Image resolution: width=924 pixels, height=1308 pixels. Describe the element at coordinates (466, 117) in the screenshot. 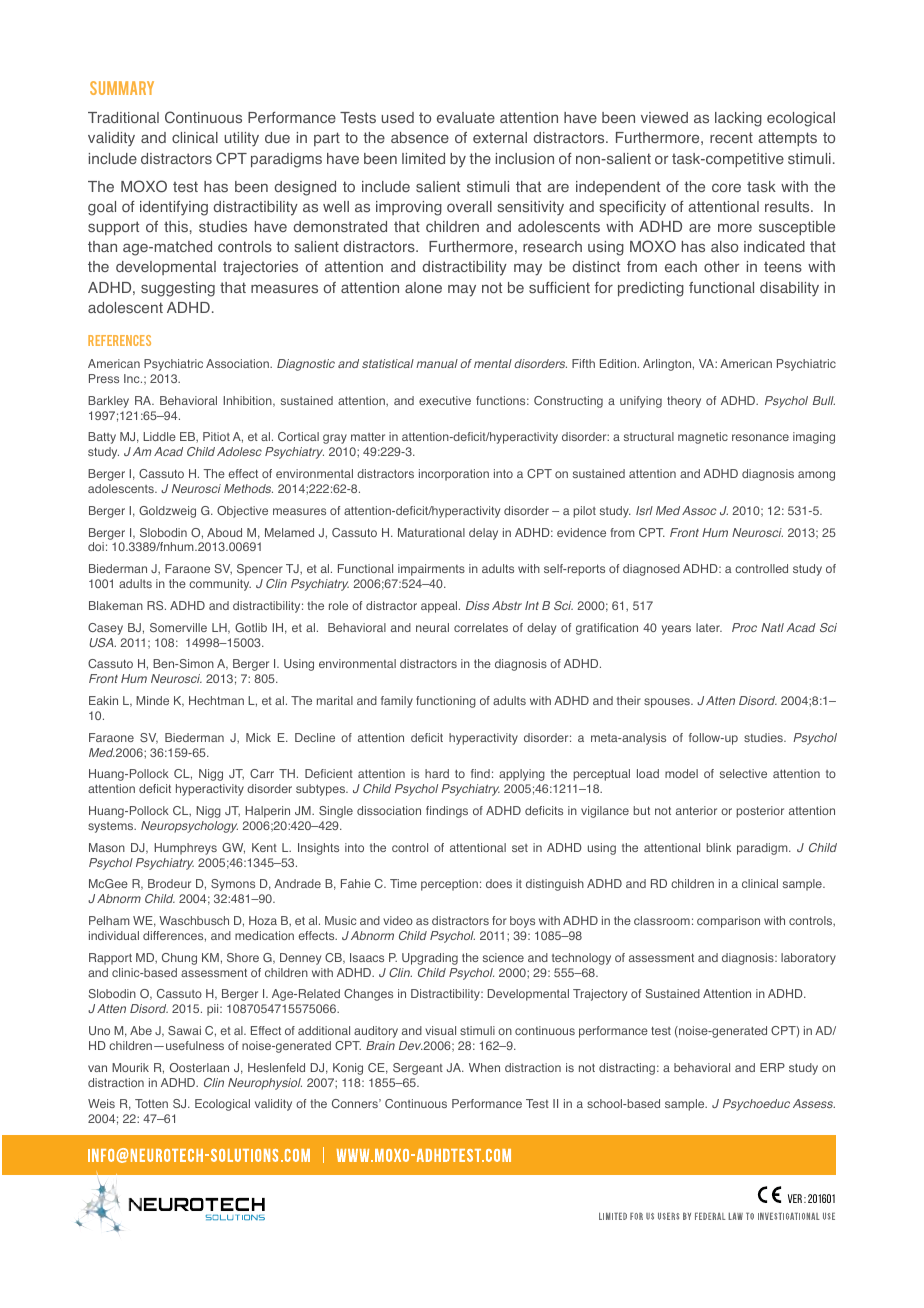

I see `evaluate` at that location.
